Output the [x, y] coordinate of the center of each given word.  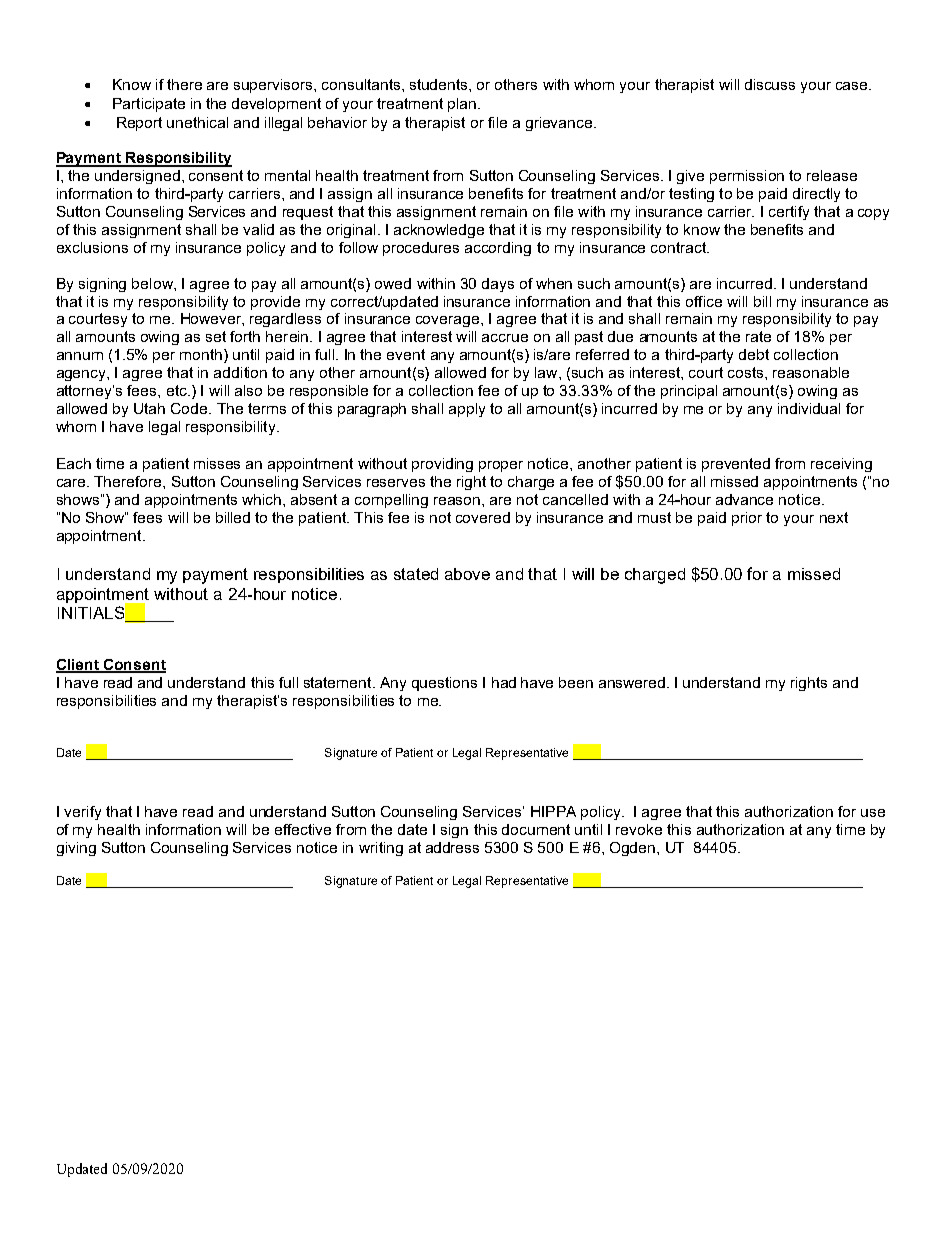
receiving [841, 465]
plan [463, 105]
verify [82, 813]
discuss [770, 84]
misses [217, 463]
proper [501, 466]
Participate [149, 105]
